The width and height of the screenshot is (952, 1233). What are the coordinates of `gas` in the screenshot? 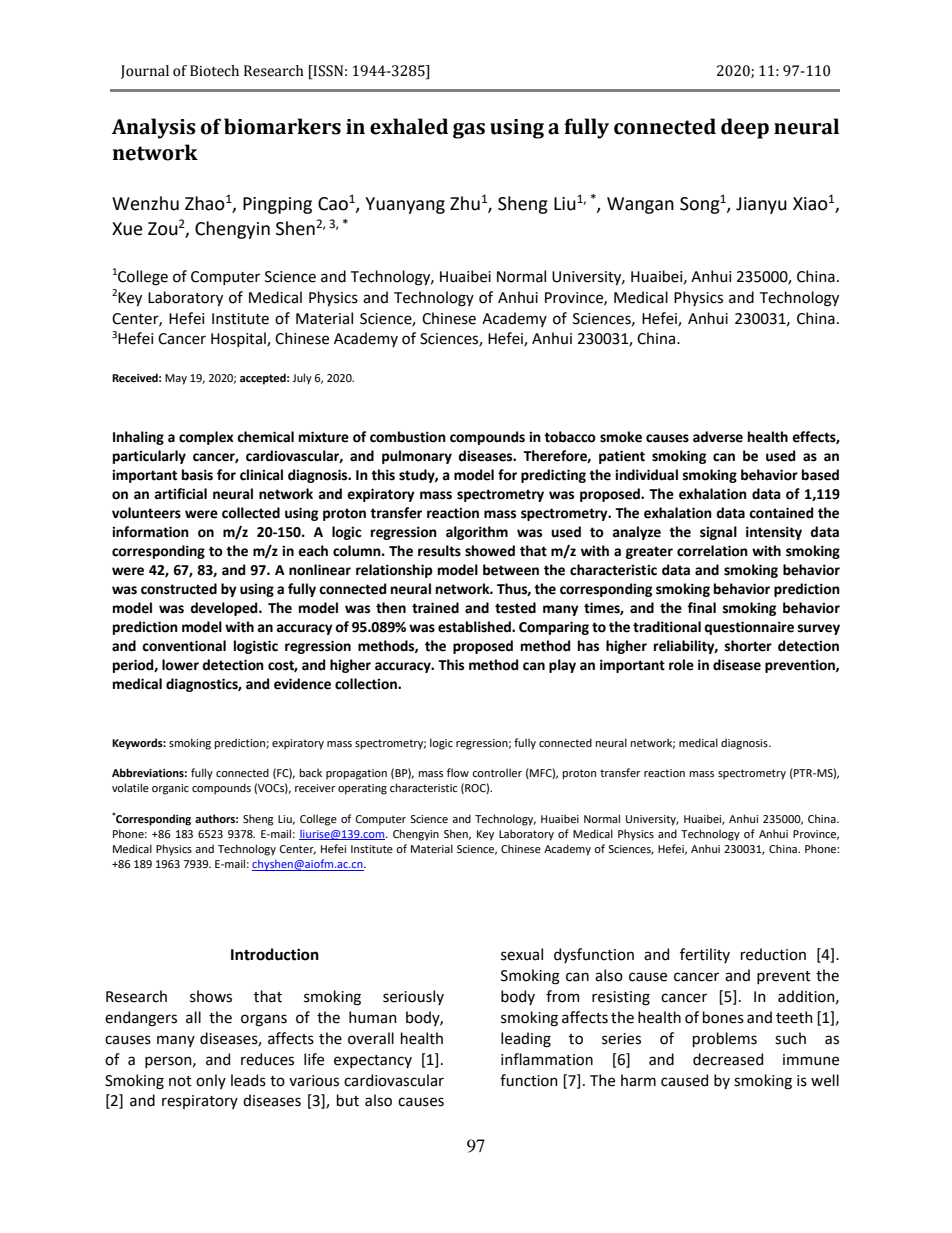 It's located at (469, 131).
